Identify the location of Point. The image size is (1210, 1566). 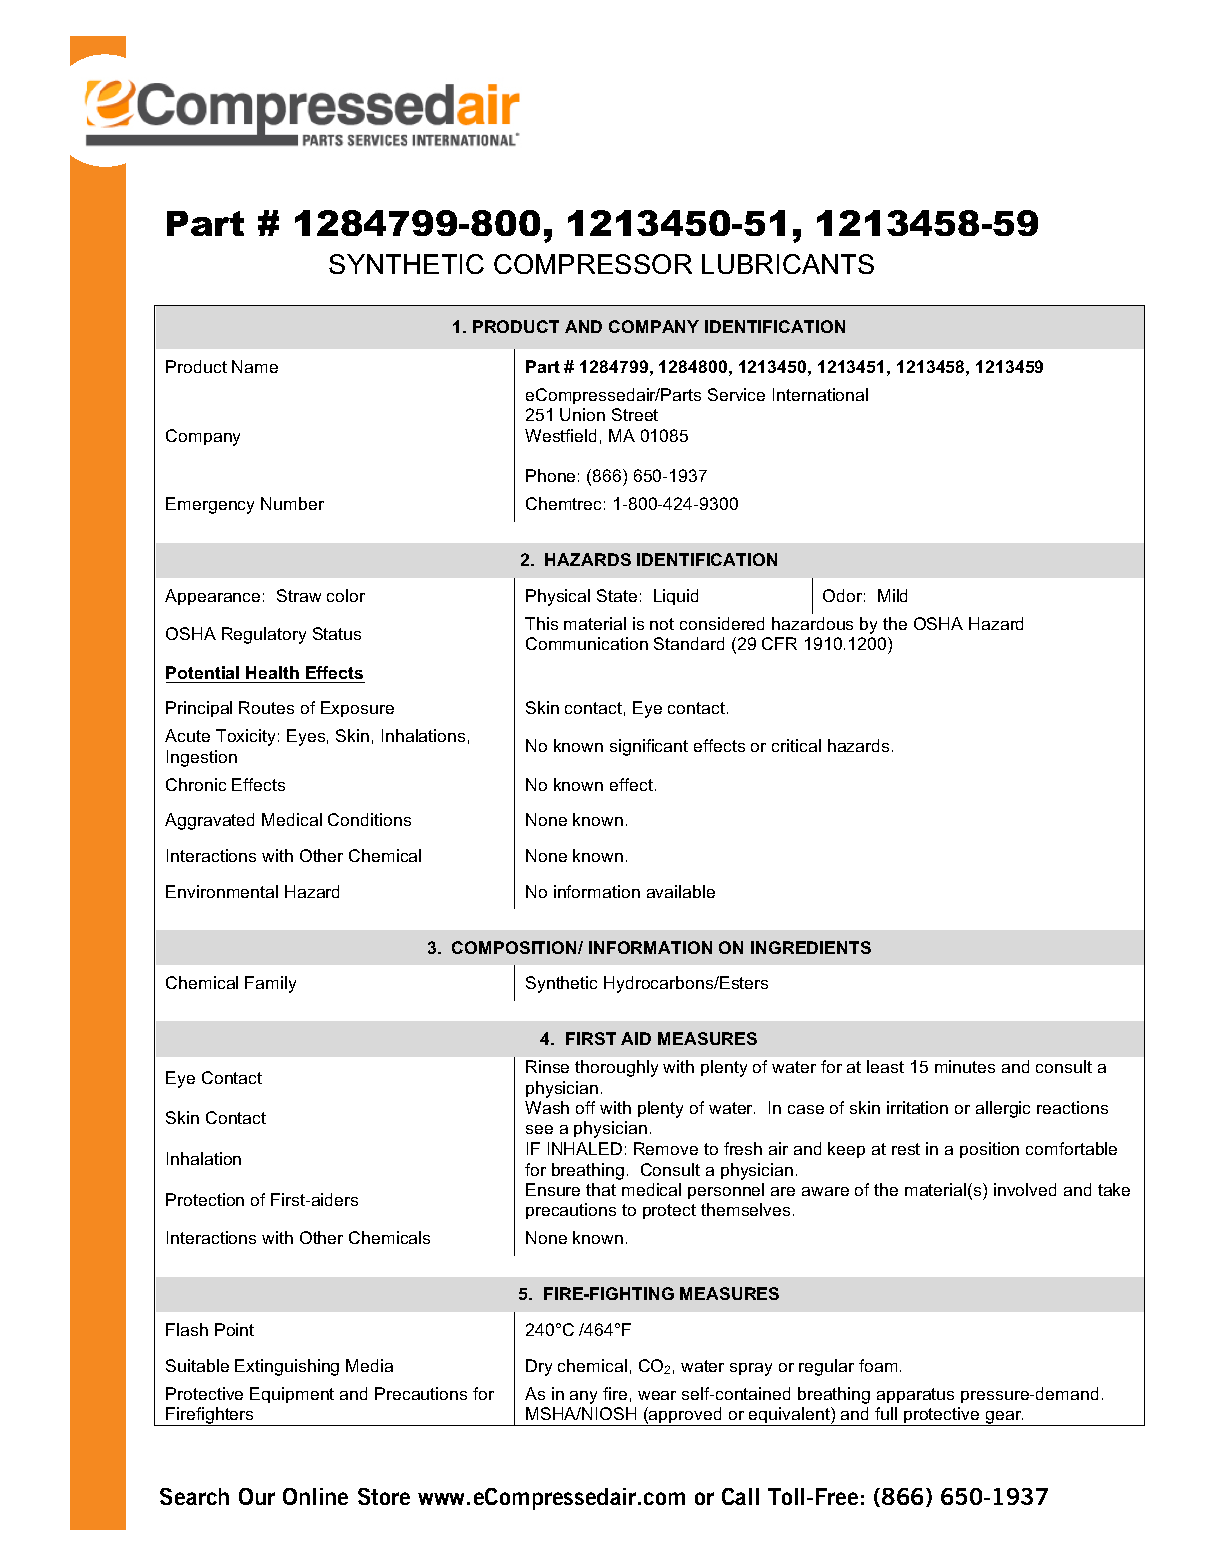
(234, 1329).
